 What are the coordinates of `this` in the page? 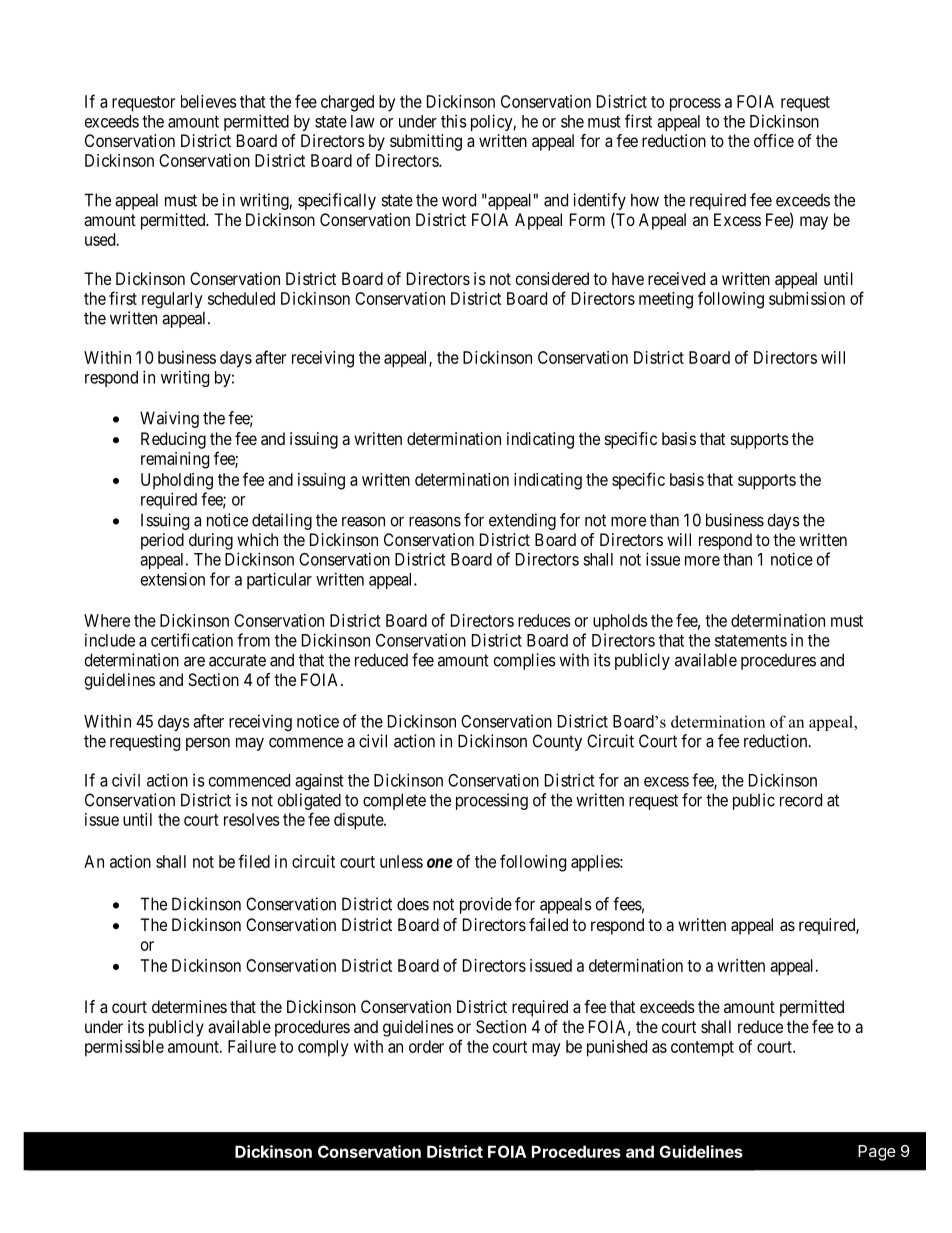 It's located at (454, 121).
